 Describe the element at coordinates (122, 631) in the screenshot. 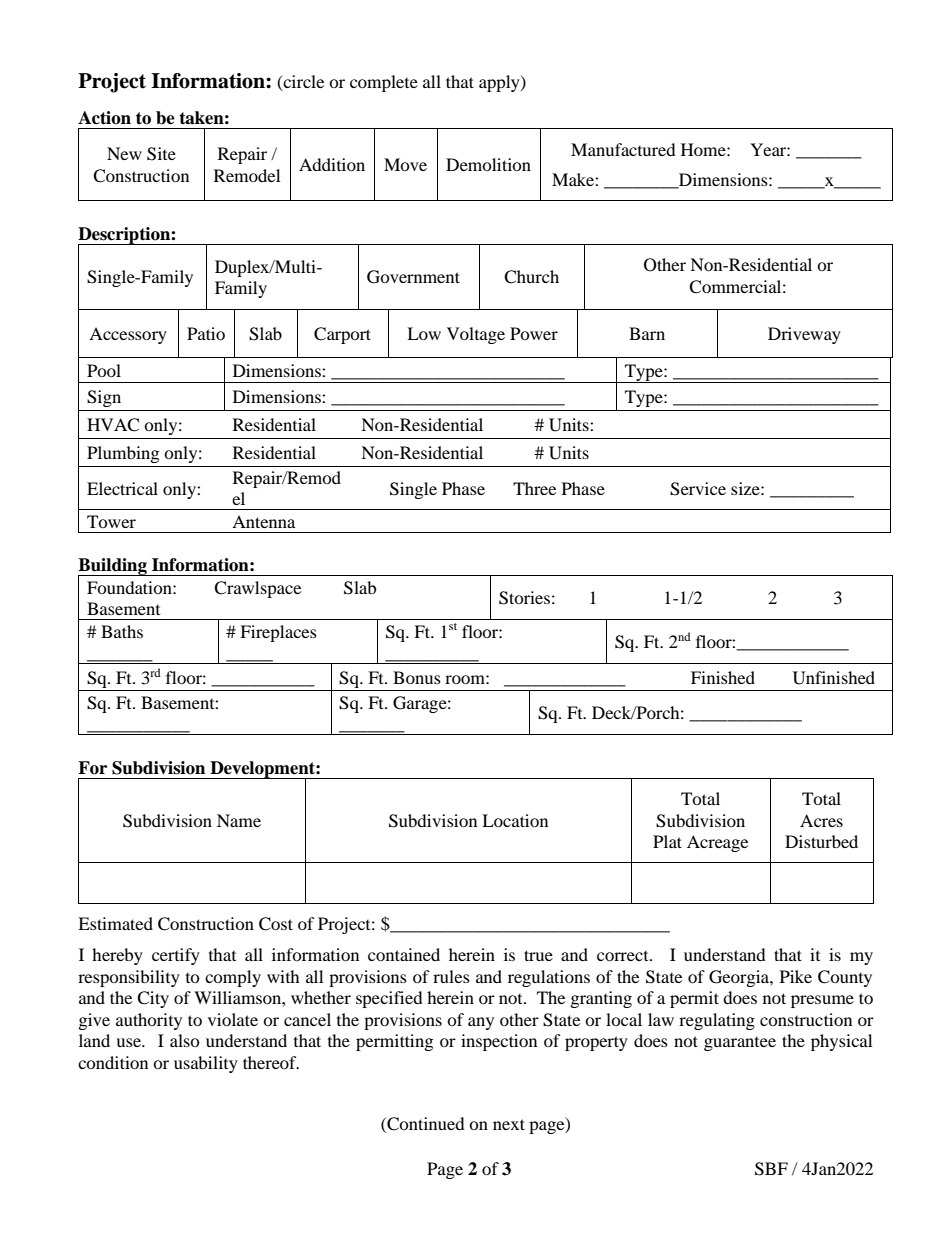

I see `Baths` at that location.
